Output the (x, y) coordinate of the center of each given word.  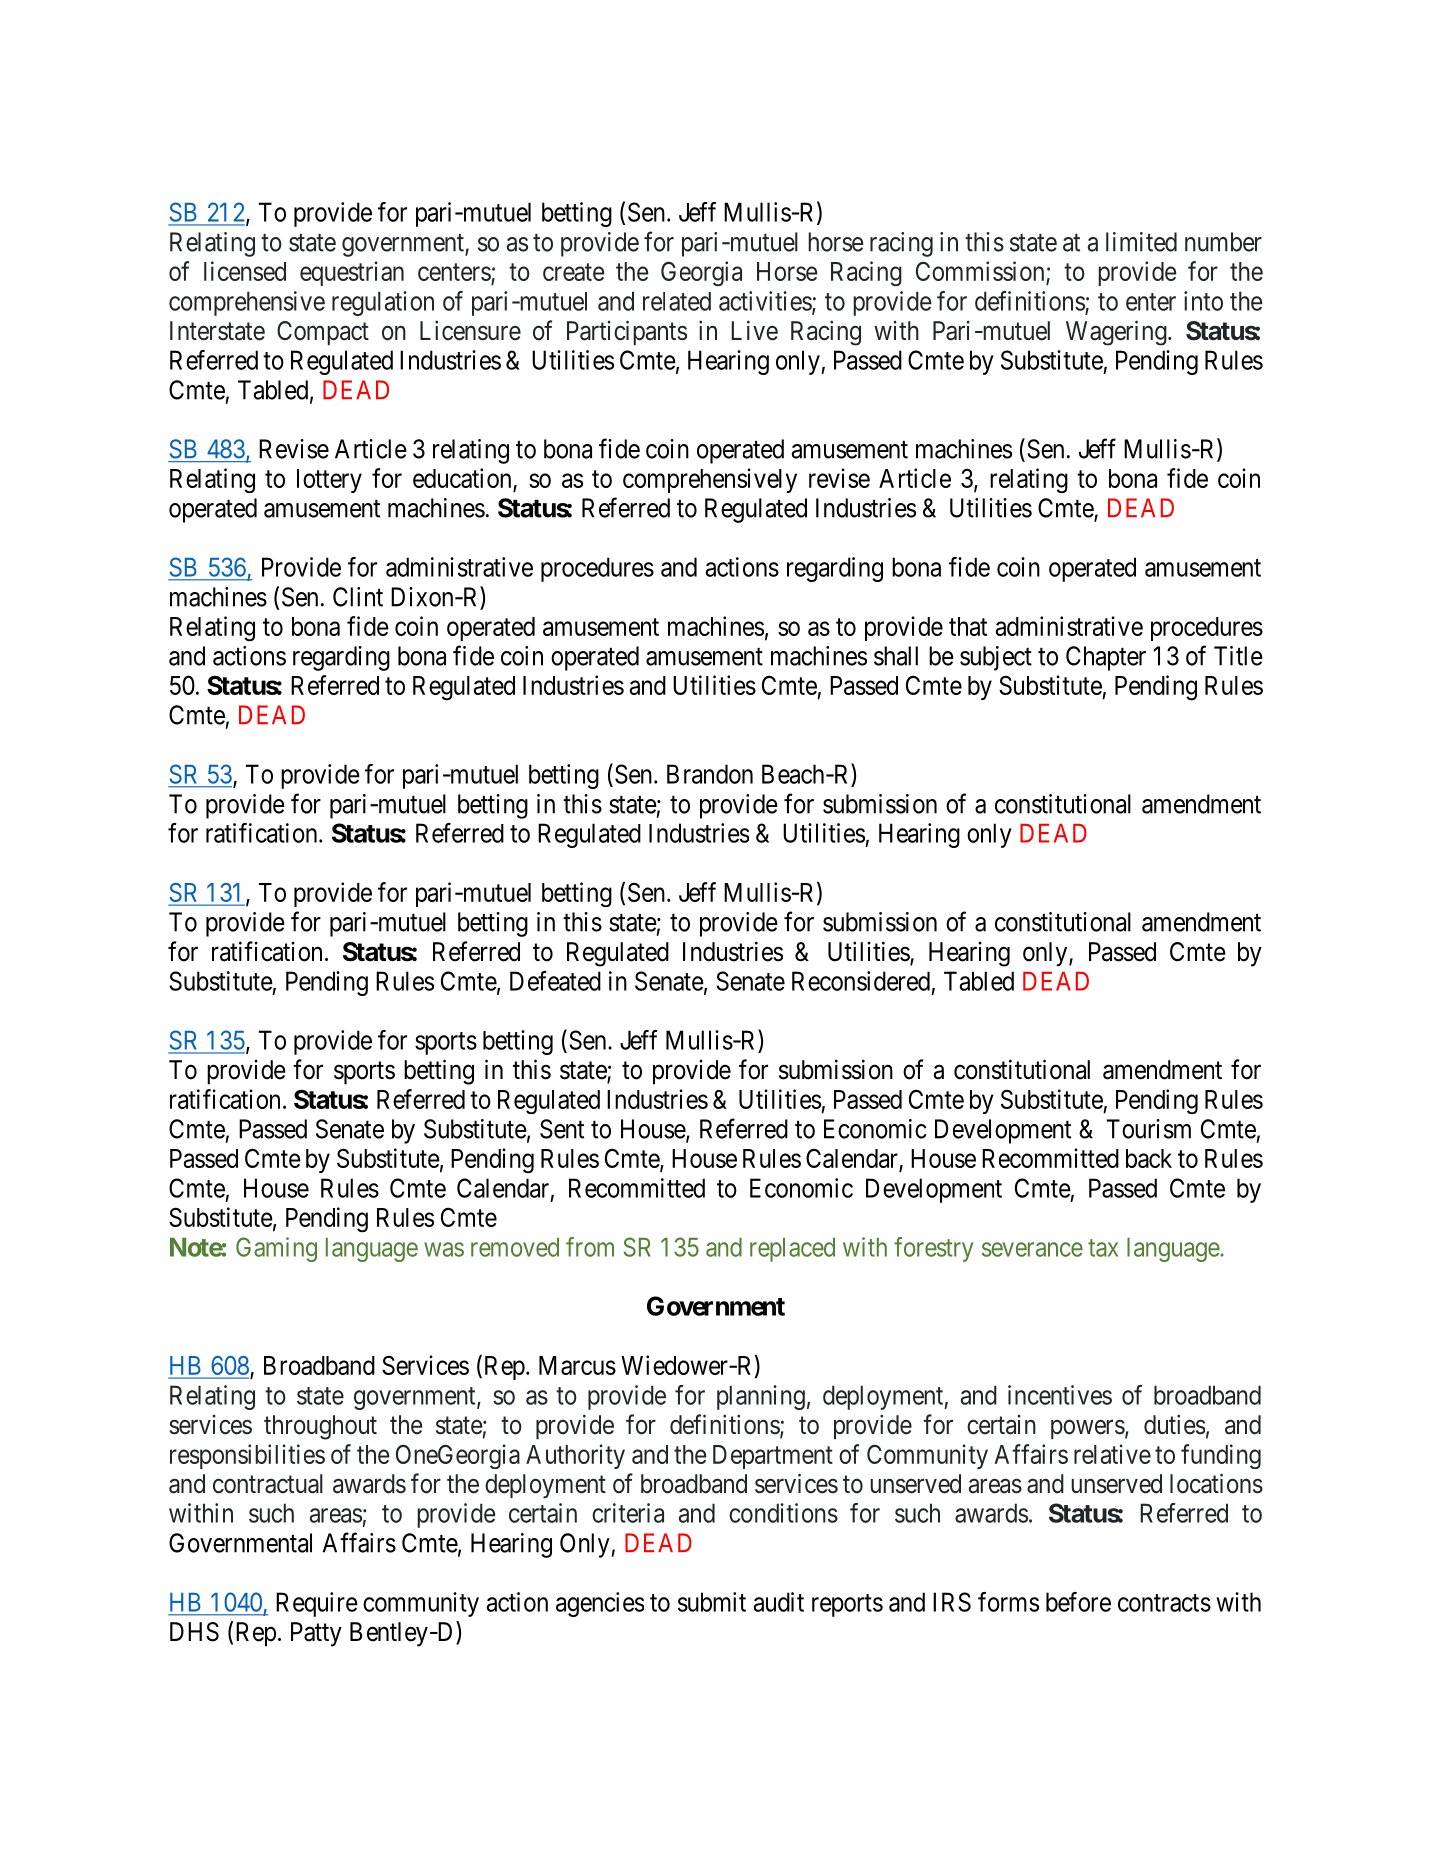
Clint (358, 597)
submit (712, 1602)
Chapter (1106, 658)
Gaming (276, 1249)
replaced (792, 1250)
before (1078, 1602)
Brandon (710, 774)
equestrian (352, 273)
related (677, 301)
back (1149, 1158)
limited (1141, 242)
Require (317, 1604)
